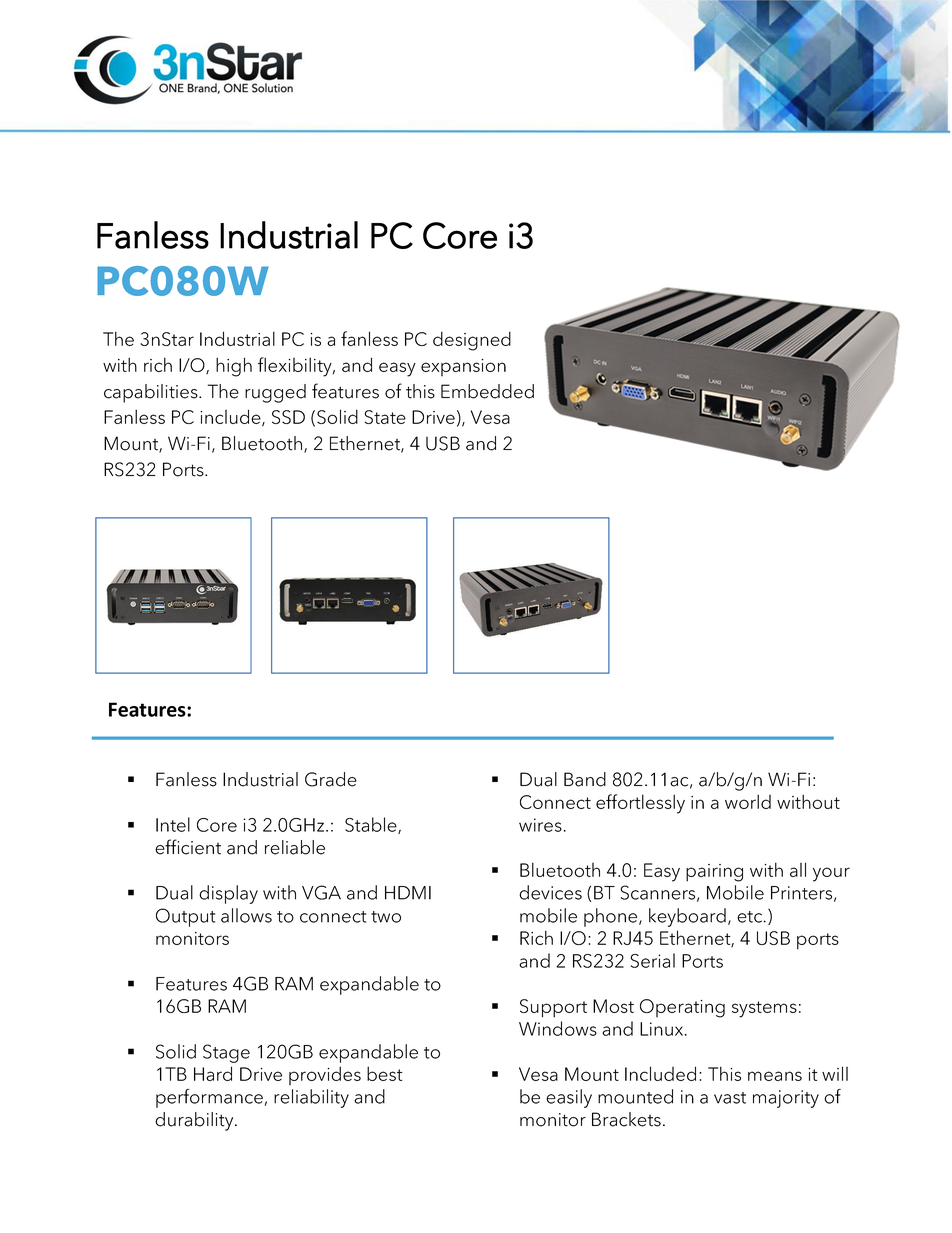  I want to click on world, so click(748, 801).
